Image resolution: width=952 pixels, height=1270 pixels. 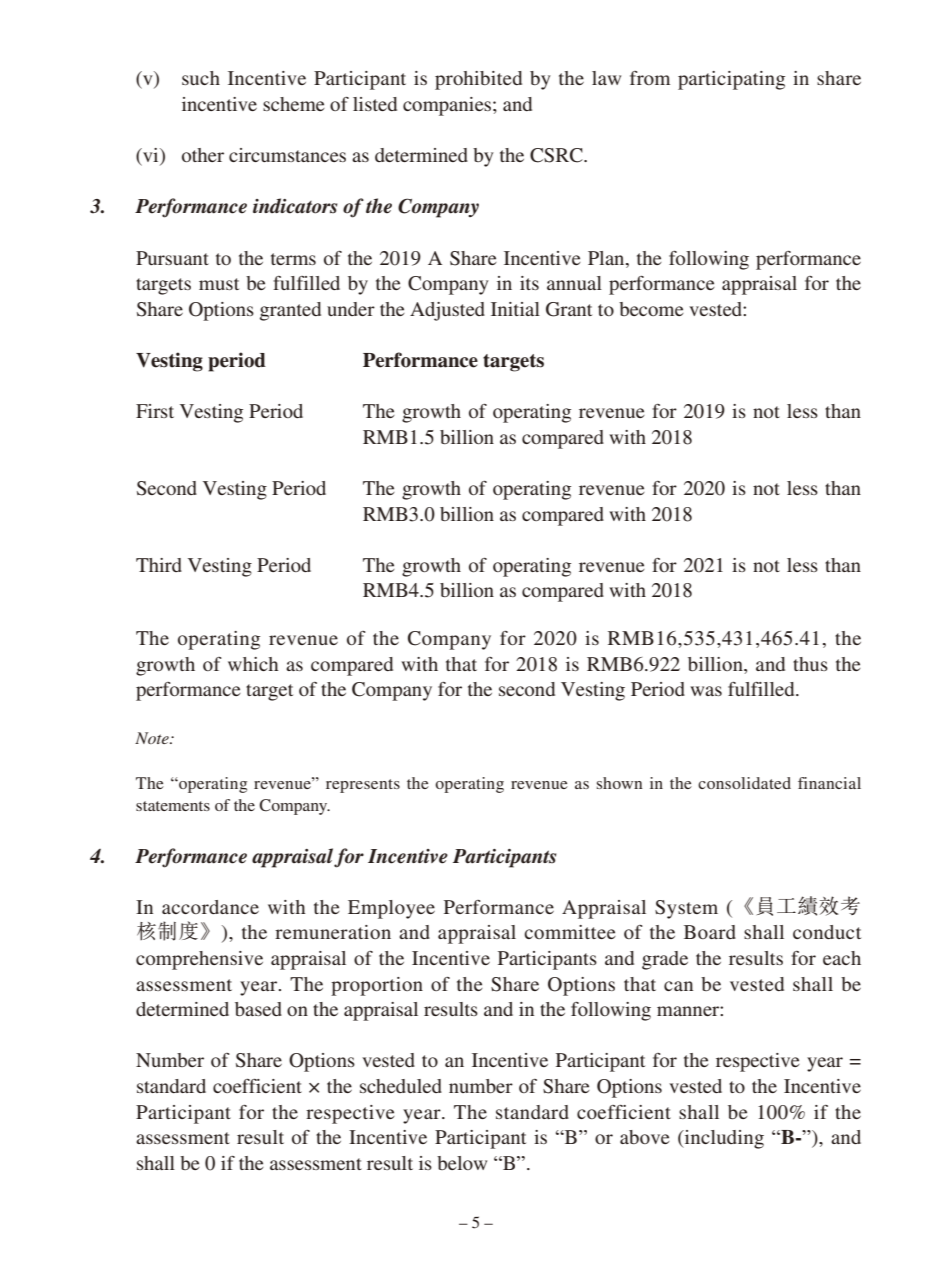 What do you see at coordinates (515, 309) in the page?
I see `Initial` at bounding box center [515, 309].
